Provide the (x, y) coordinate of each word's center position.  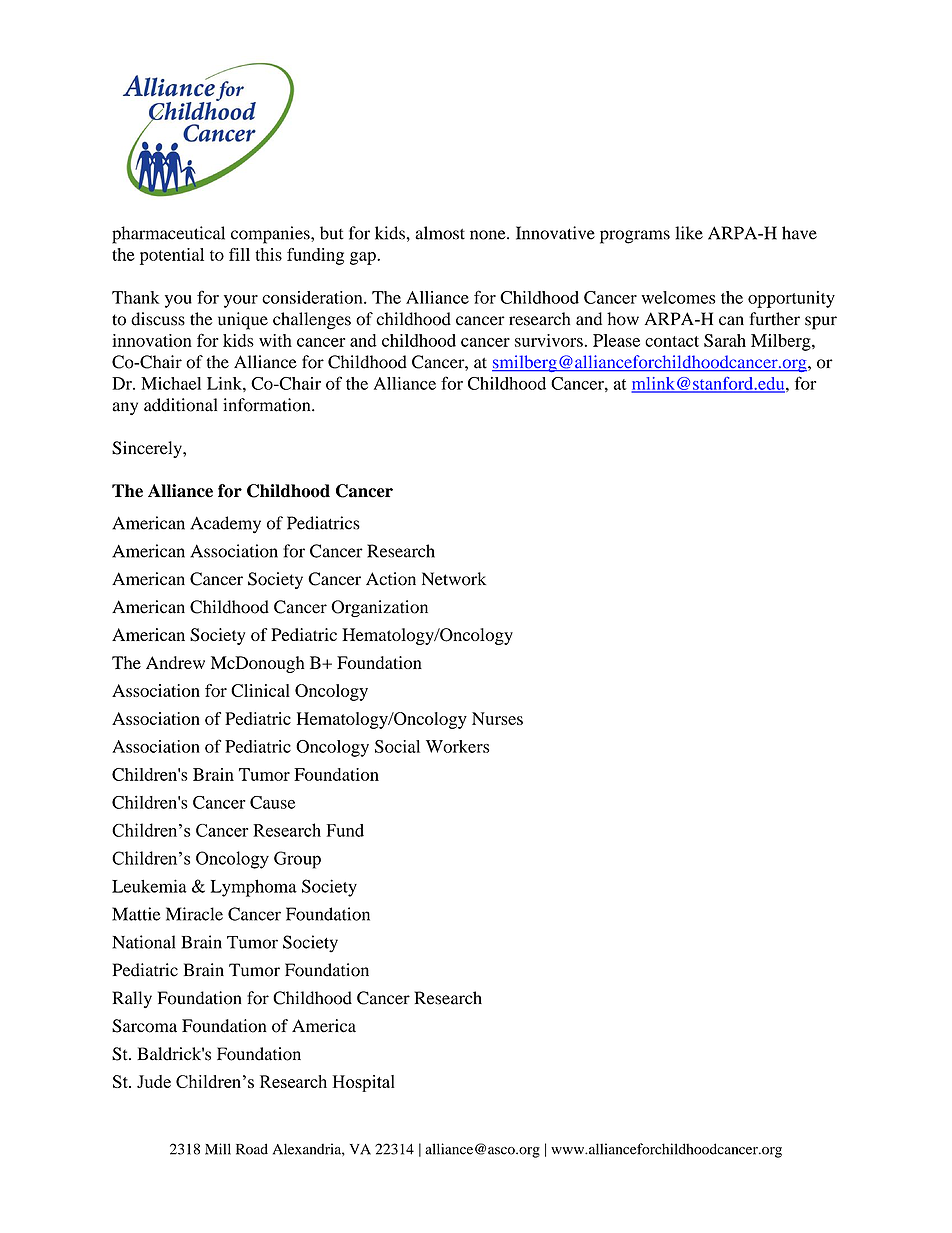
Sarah (725, 340)
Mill (218, 1149)
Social (397, 746)
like (689, 233)
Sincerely (148, 449)
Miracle (194, 914)
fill (239, 254)
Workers (458, 746)
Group (297, 860)
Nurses (497, 718)
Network (454, 579)
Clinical (260, 690)
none (489, 235)
